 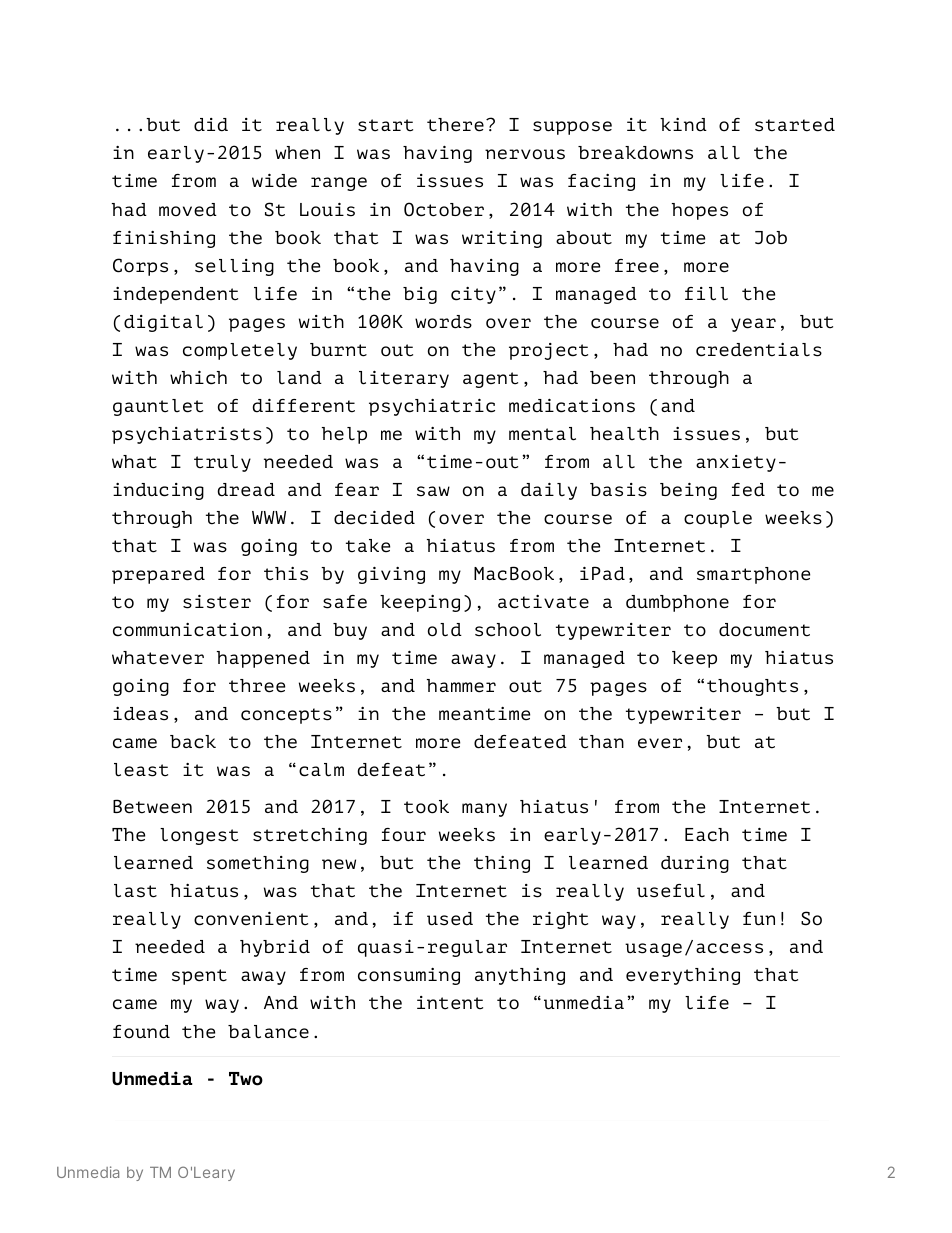 What do you see at coordinates (683, 125) in the document?
I see `kind` at bounding box center [683, 125].
